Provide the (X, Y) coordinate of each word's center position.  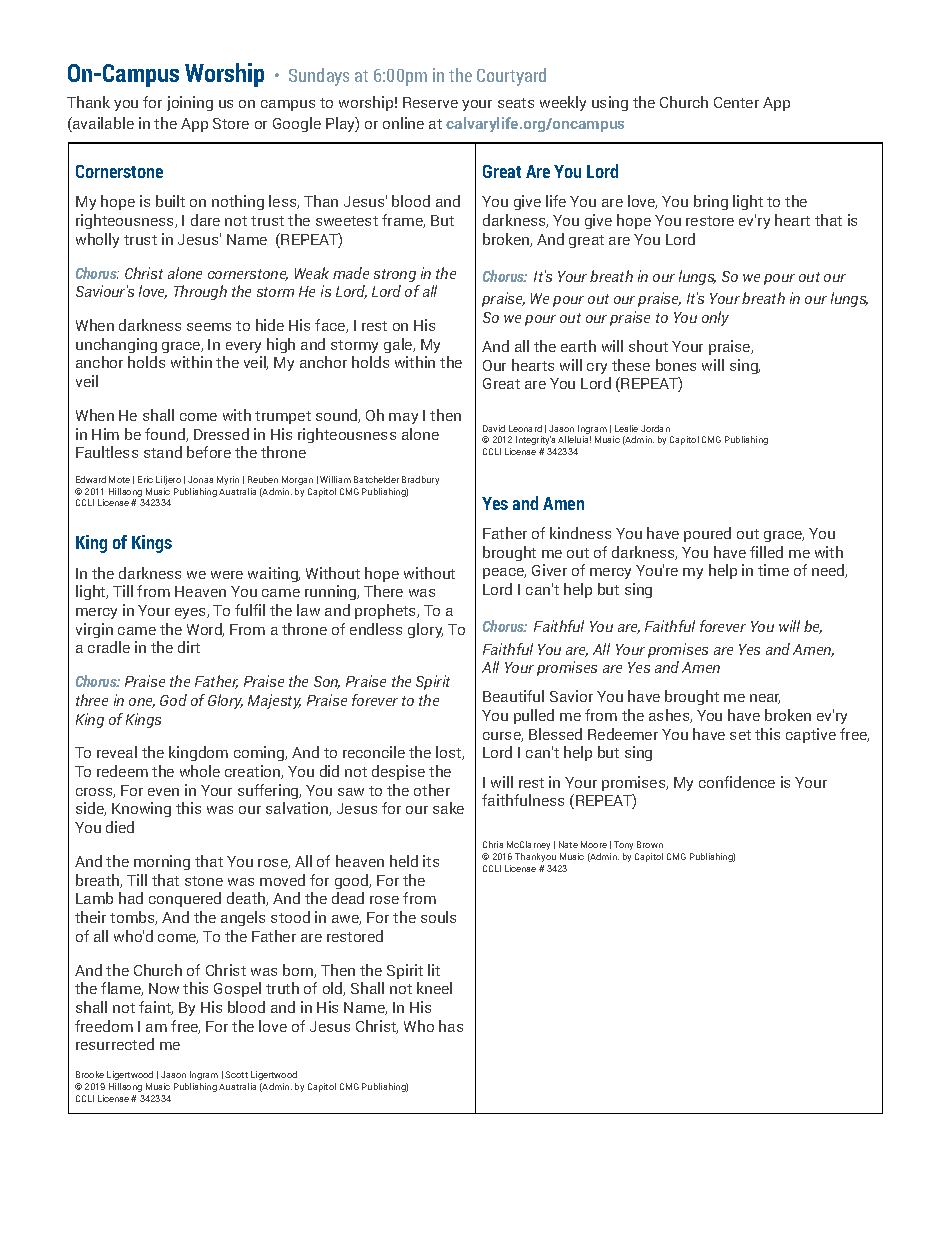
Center (736, 102)
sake (448, 808)
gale (399, 345)
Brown (650, 844)
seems (209, 327)
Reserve (430, 102)
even (163, 792)
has (451, 1026)
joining (190, 103)
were (227, 575)
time (773, 570)
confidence (737, 782)
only (715, 318)
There (383, 591)
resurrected (115, 1044)
